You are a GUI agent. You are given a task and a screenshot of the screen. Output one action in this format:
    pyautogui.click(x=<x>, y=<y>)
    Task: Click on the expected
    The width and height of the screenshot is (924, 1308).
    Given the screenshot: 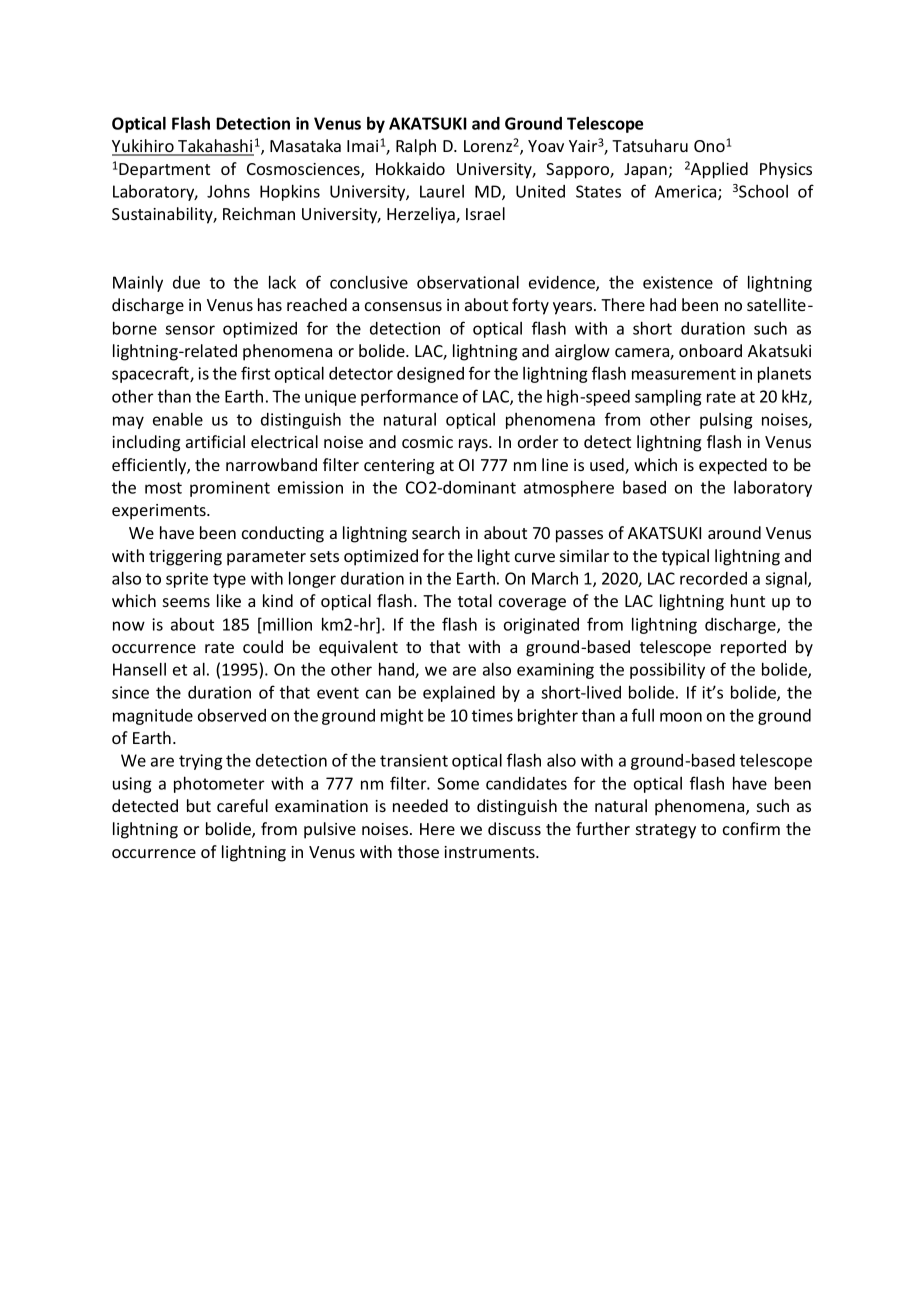 What is the action you would take?
    pyautogui.click(x=733, y=466)
